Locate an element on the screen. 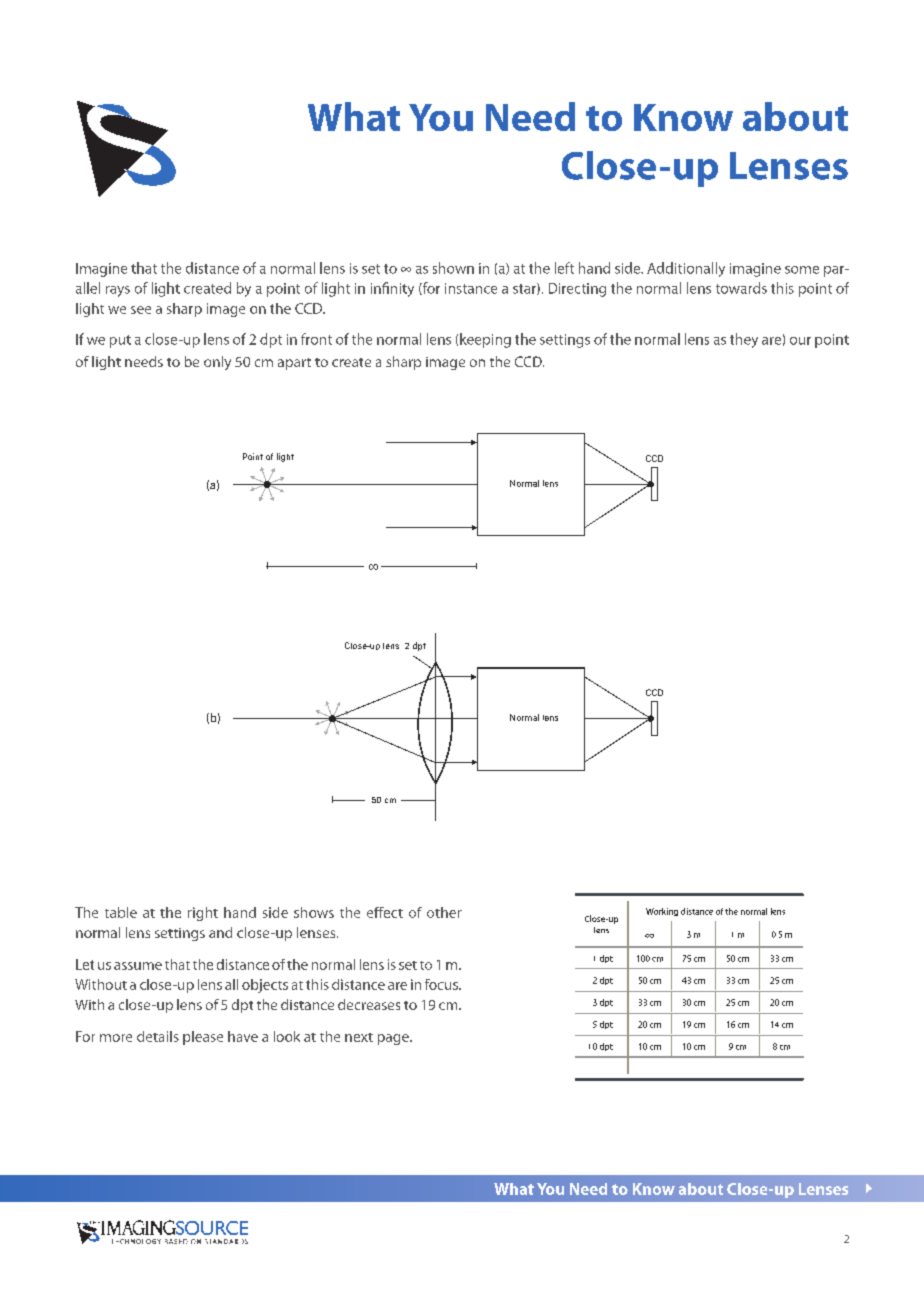  table is located at coordinates (121, 912).
